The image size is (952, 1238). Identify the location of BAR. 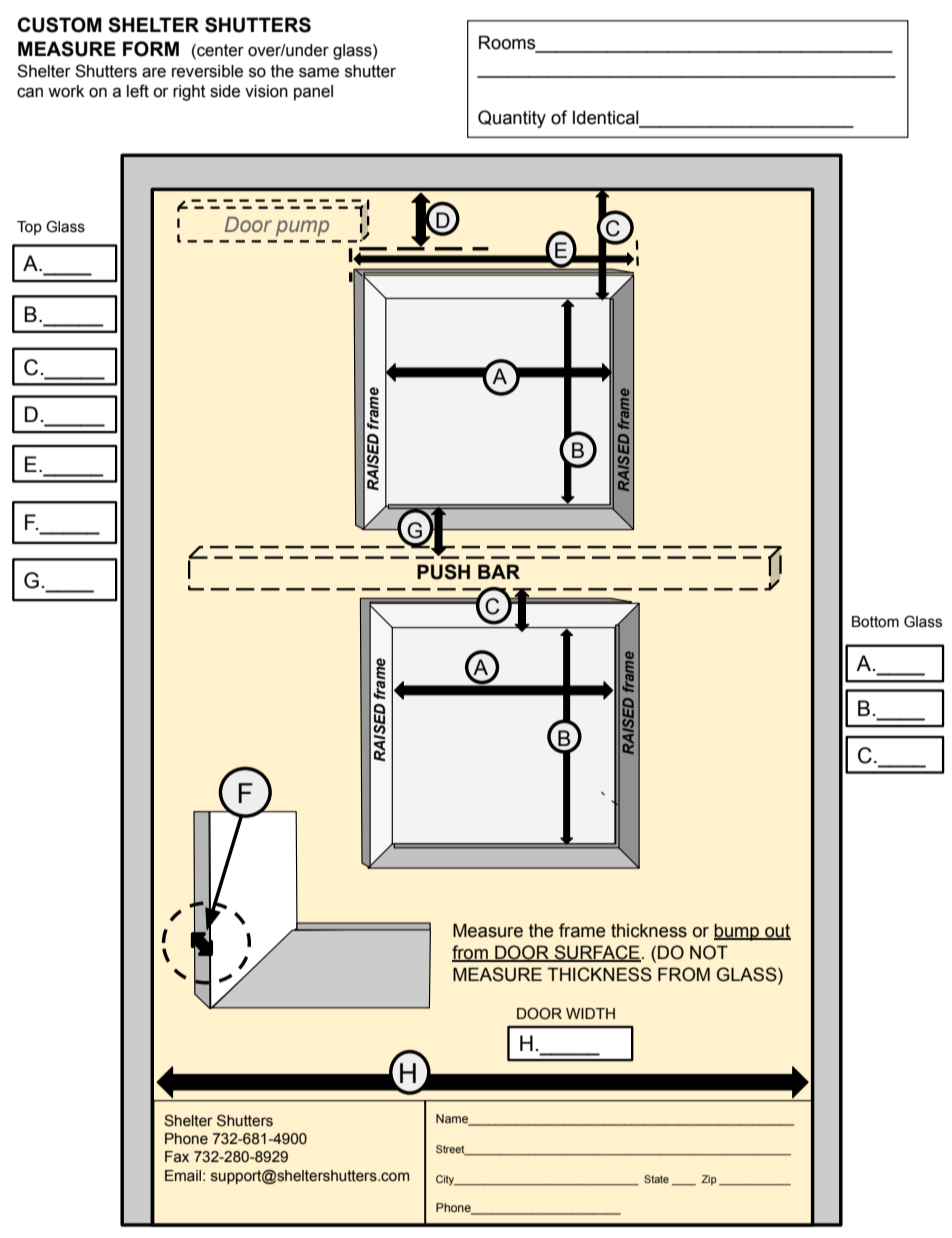
(499, 571).
